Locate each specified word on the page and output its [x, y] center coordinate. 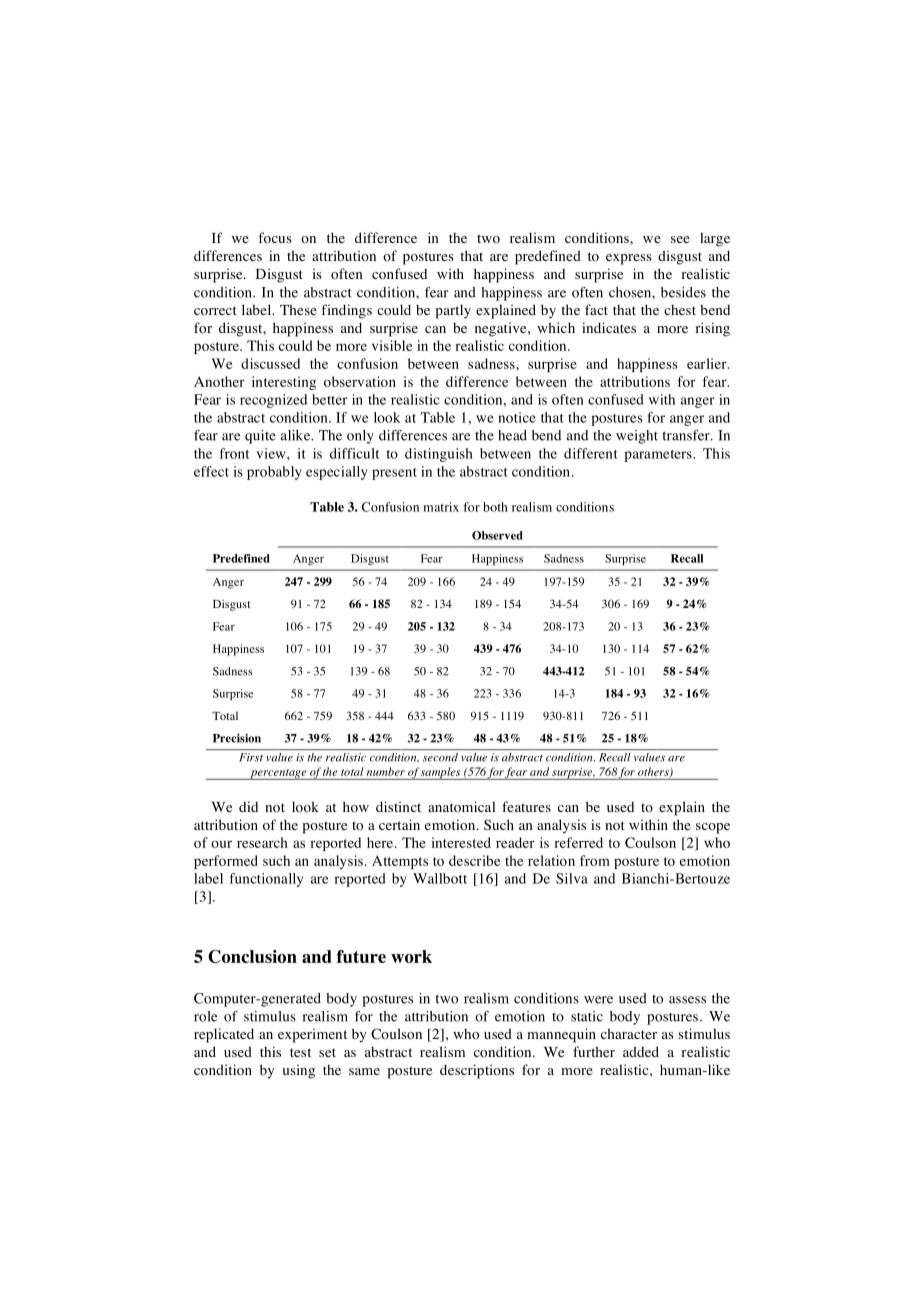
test [300, 1052]
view [272, 453]
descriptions [477, 1071]
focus [275, 238]
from [595, 860]
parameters [659, 456]
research [262, 842]
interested [461, 842]
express [629, 259]
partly [453, 311]
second [440, 757]
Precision [237, 738]
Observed [497, 535]
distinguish [439, 455]
